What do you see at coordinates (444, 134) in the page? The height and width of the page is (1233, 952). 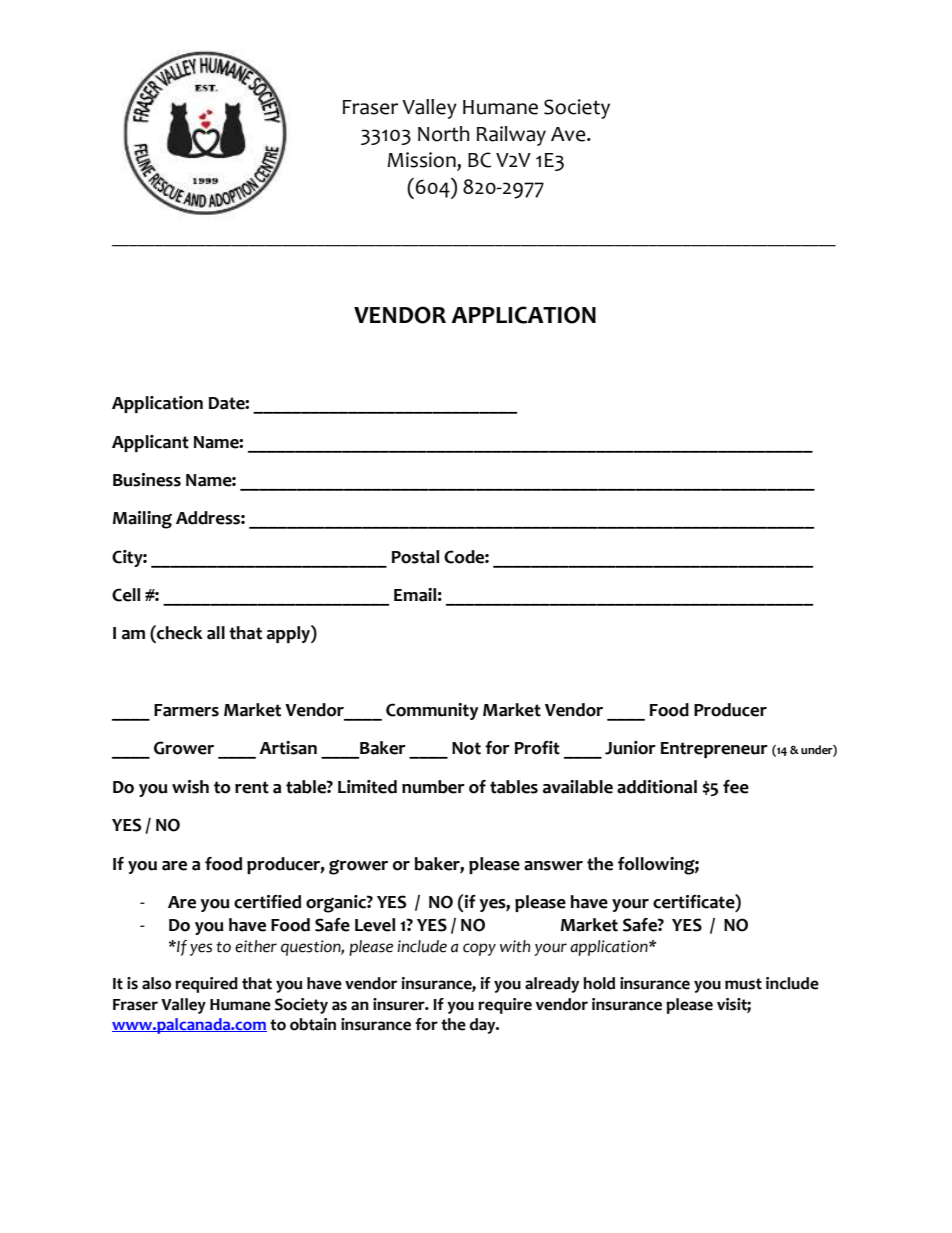 I see `North` at bounding box center [444, 134].
